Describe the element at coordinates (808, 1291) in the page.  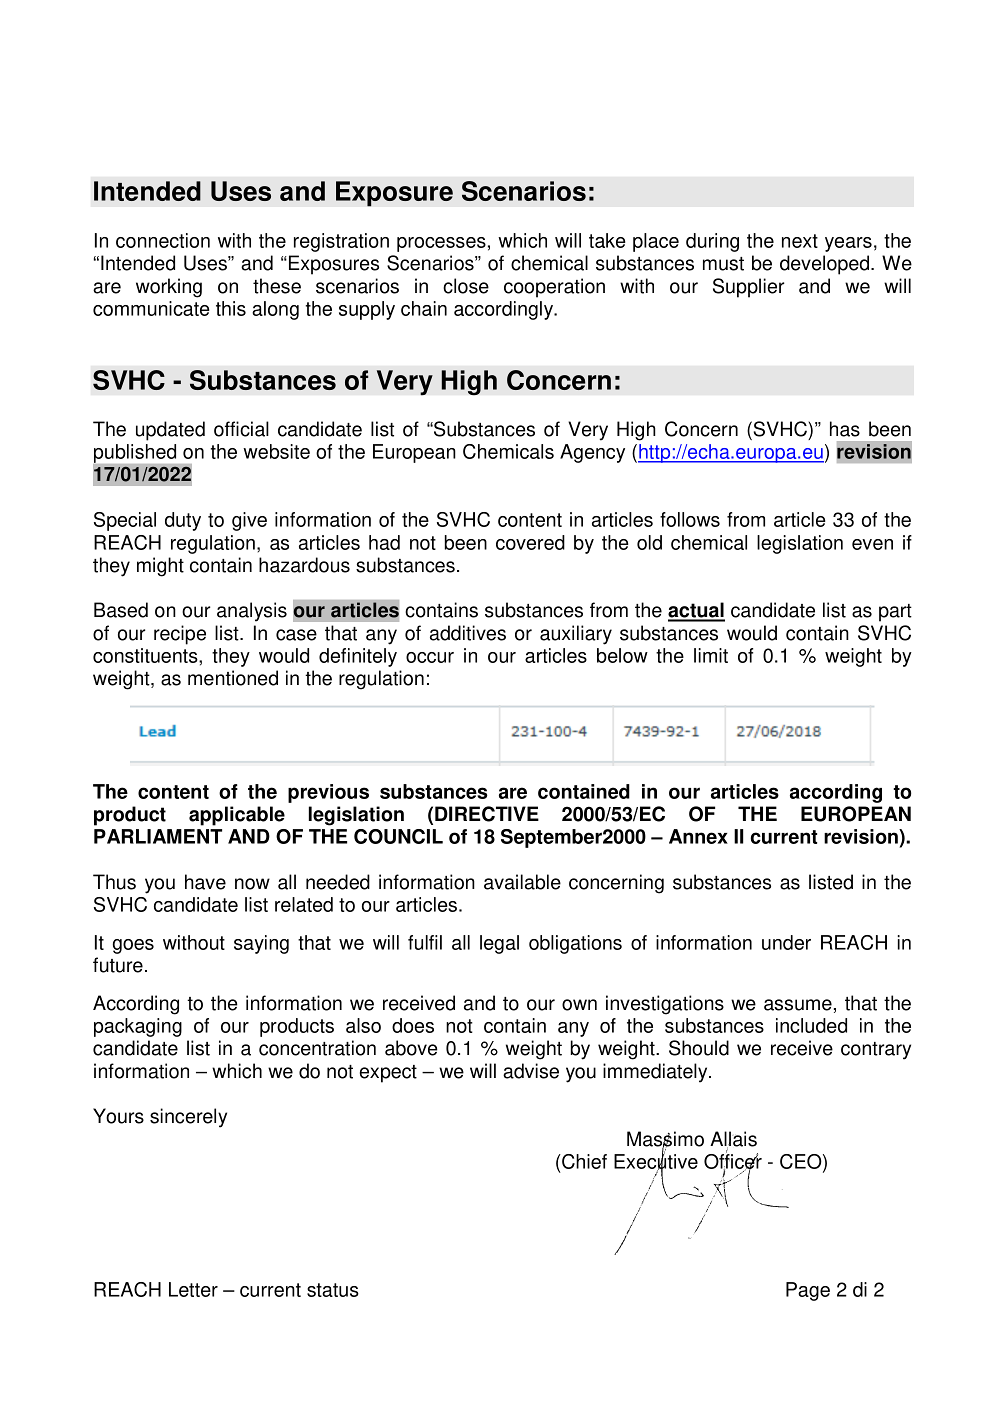
I see `Page` at that location.
